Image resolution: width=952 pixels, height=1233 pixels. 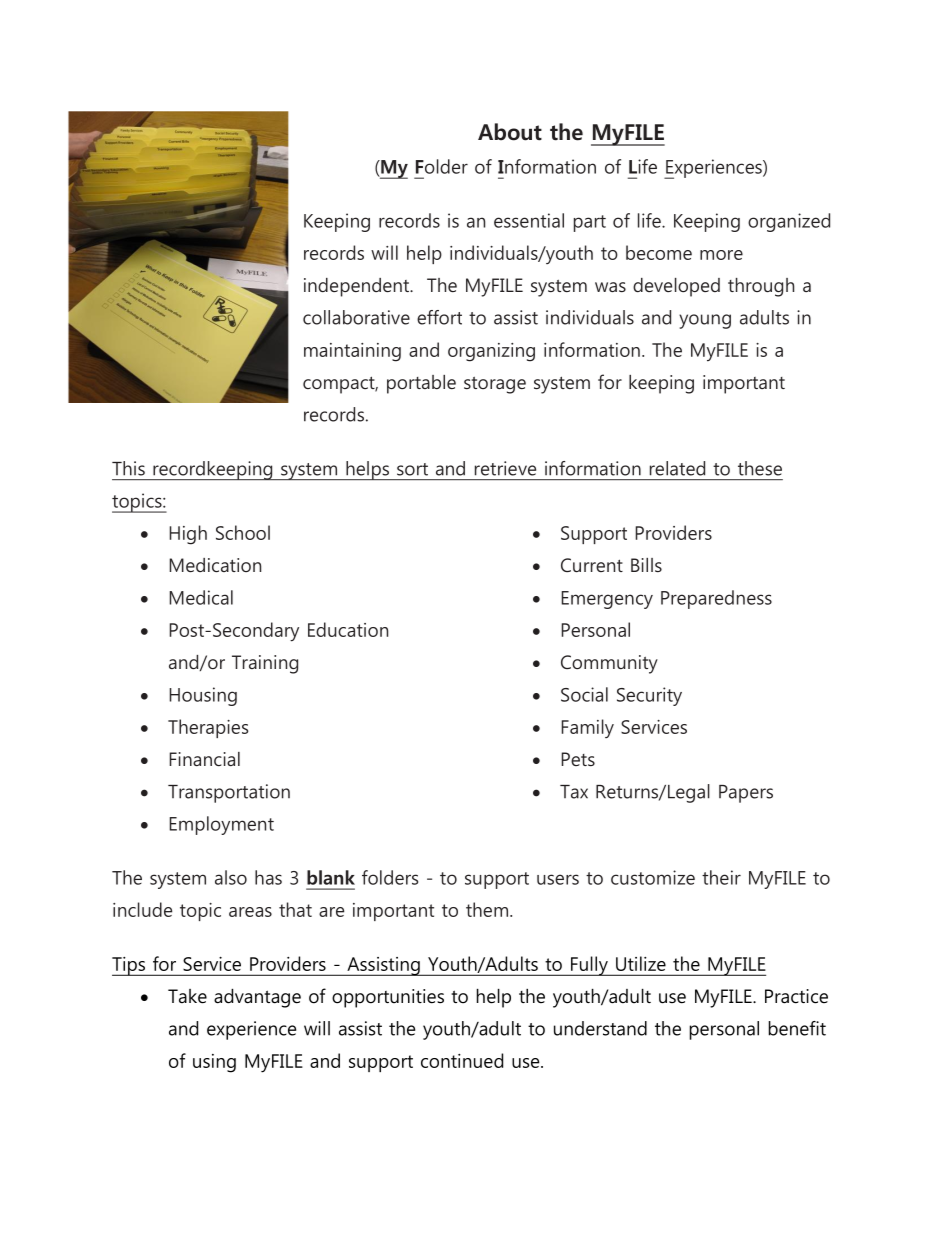 What do you see at coordinates (358, 287) in the screenshot?
I see `independent` at bounding box center [358, 287].
